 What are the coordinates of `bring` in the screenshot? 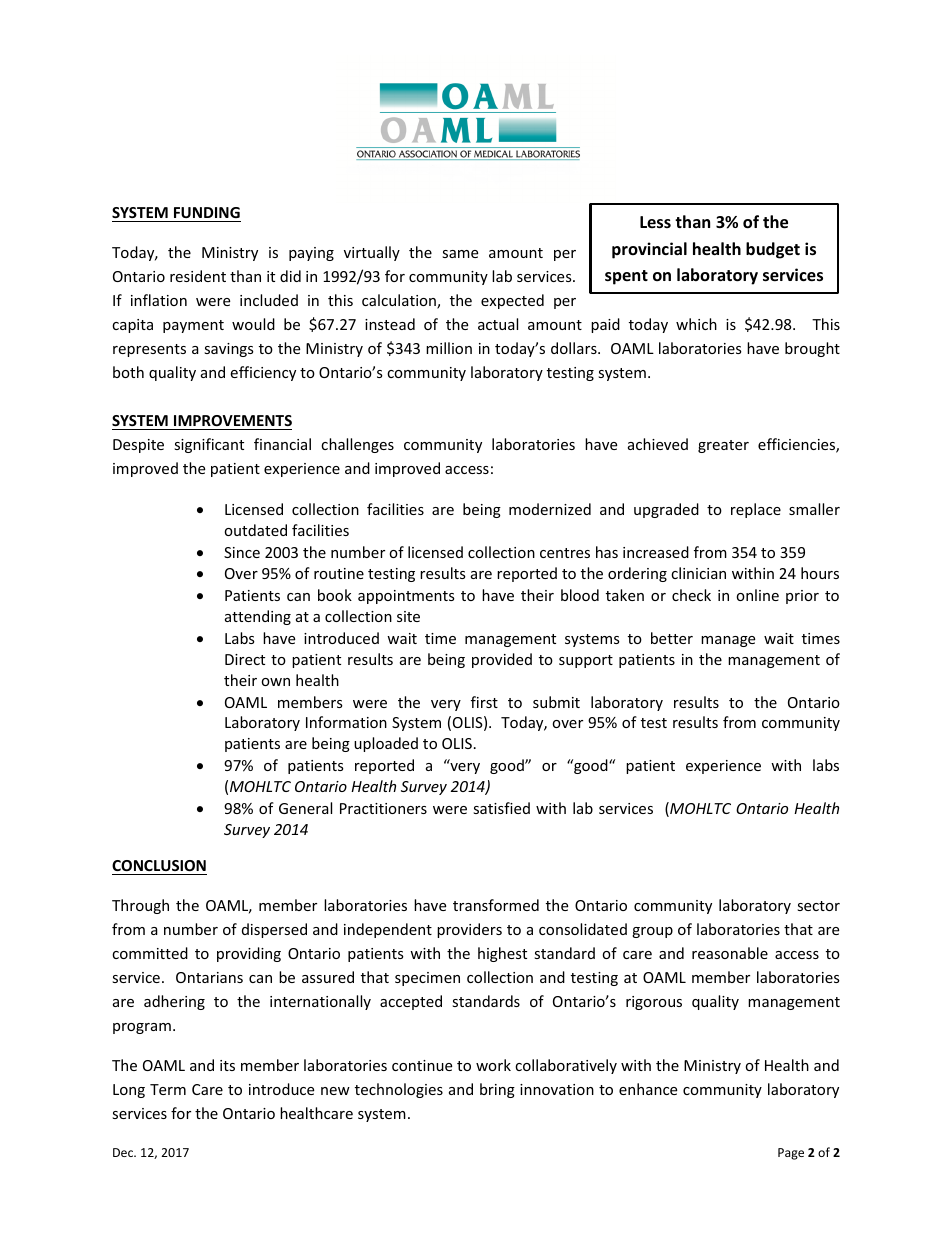 It's located at (497, 1090).
